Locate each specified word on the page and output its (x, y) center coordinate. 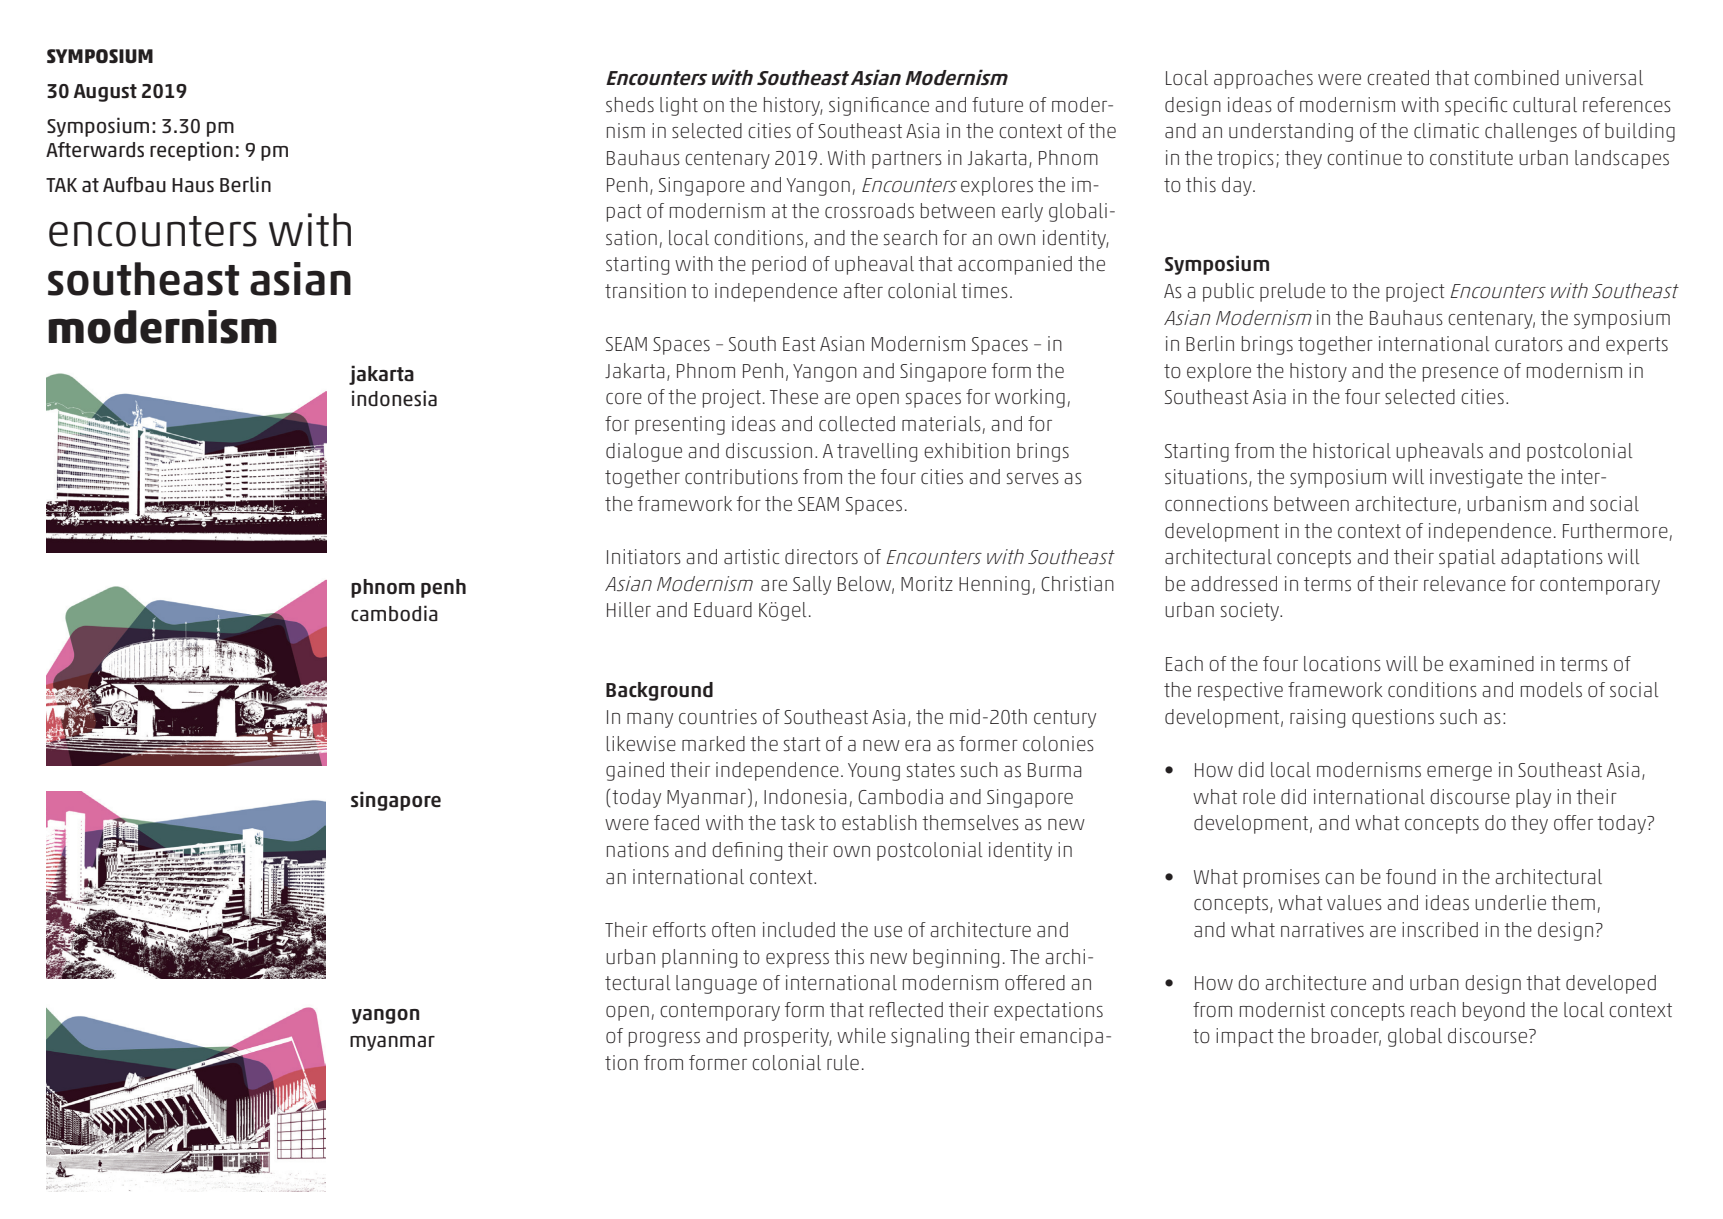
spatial (1467, 558)
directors (821, 557)
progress (664, 1039)
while (861, 1035)
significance (879, 106)
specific (1476, 106)
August (105, 93)
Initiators (644, 557)
